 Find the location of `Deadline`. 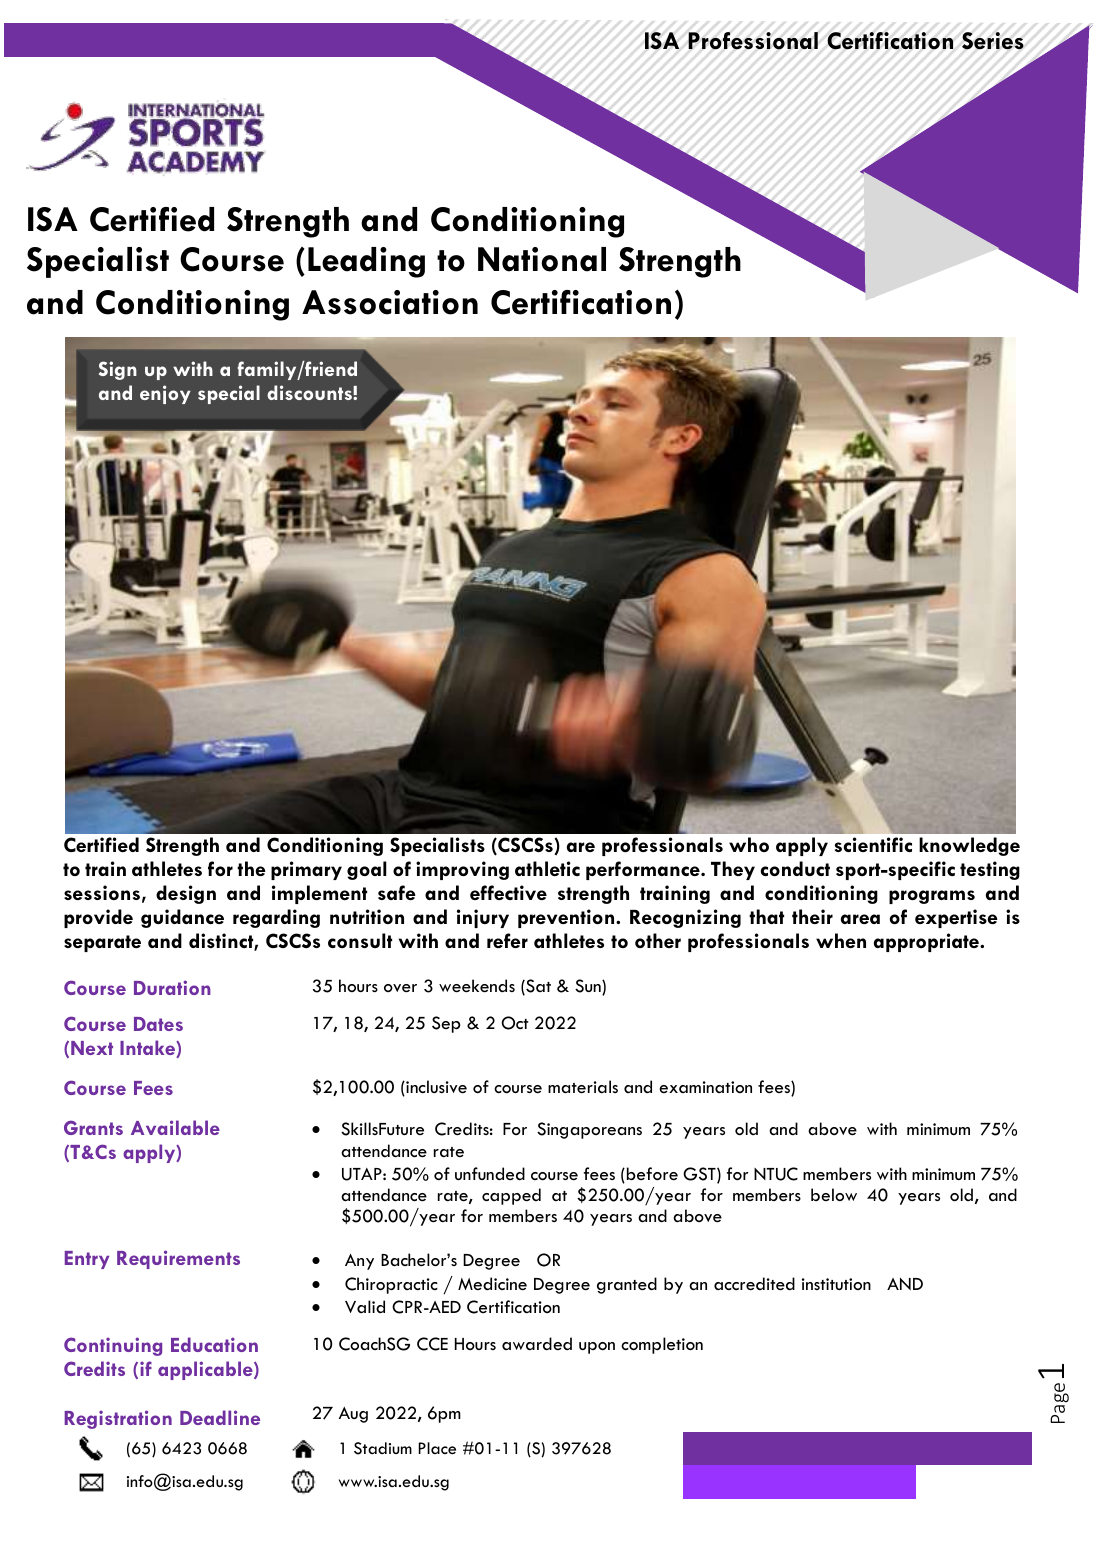

Deadline is located at coordinates (220, 1417).
